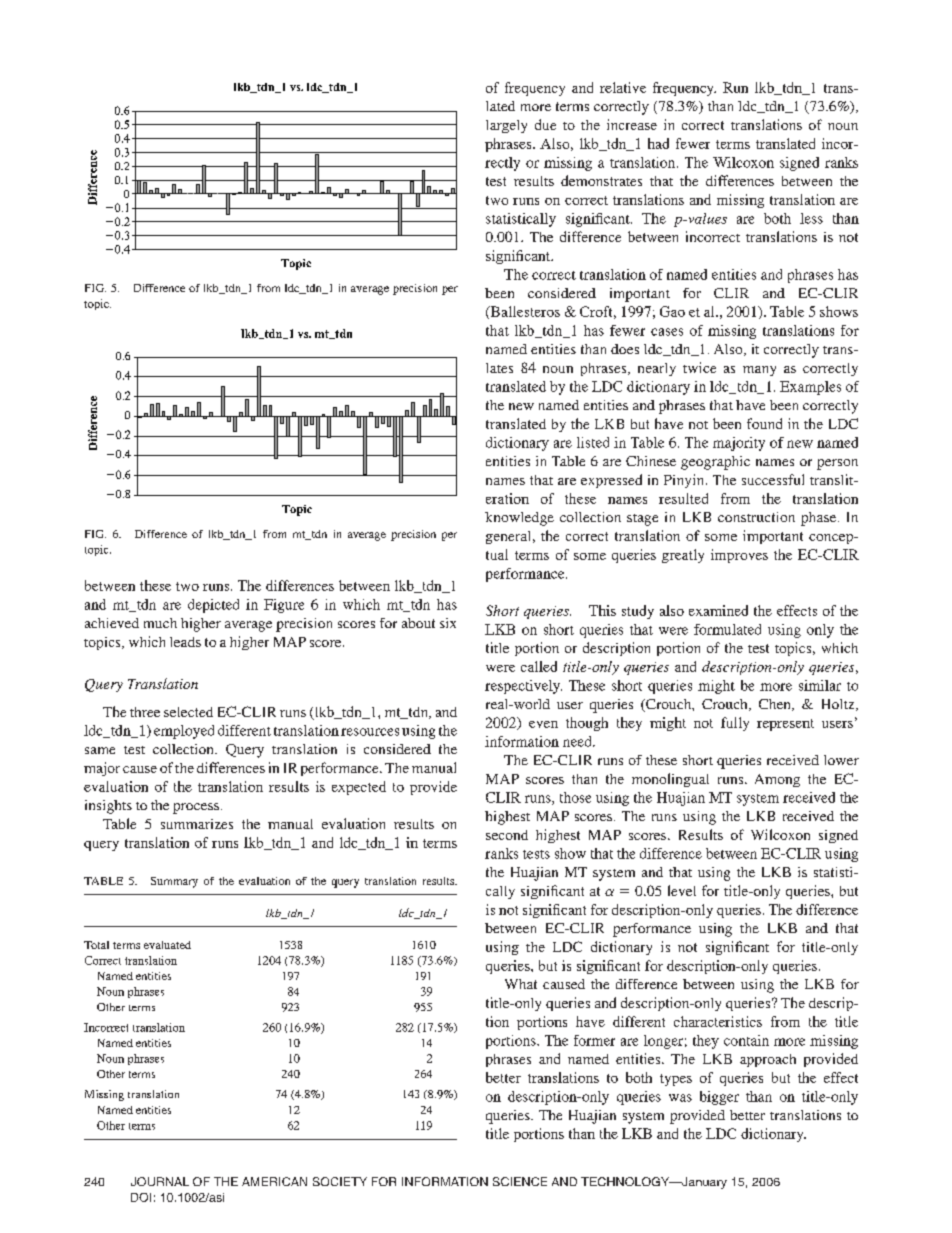 This screenshot has height=1233, width=952. I want to click on SCIENCE, so click(520, 1181).
